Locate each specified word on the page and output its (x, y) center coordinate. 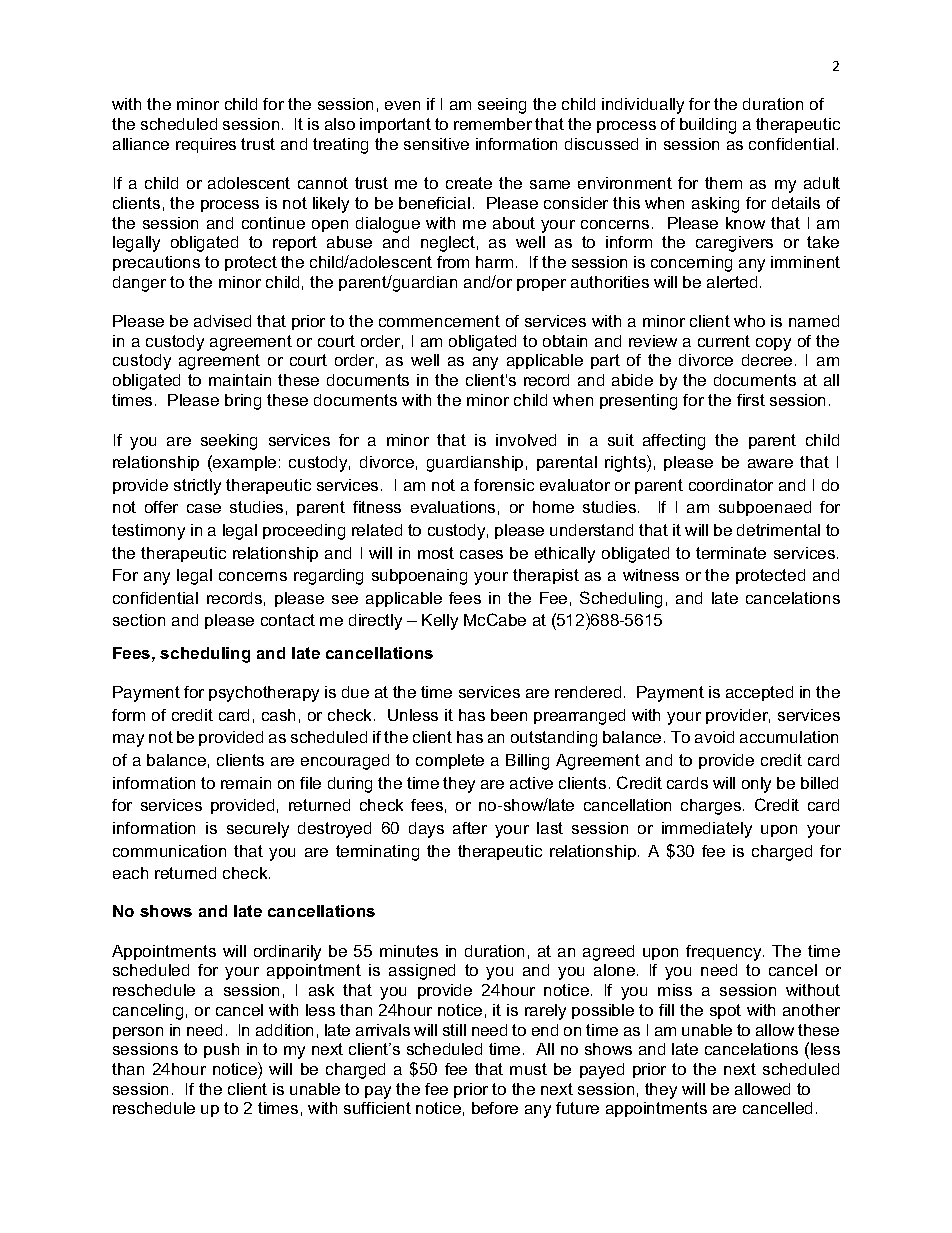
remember (493, 124)
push (221, 1050)
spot (725, 1011)
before (495, 1108)
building (708, 126)
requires (206, 145)
